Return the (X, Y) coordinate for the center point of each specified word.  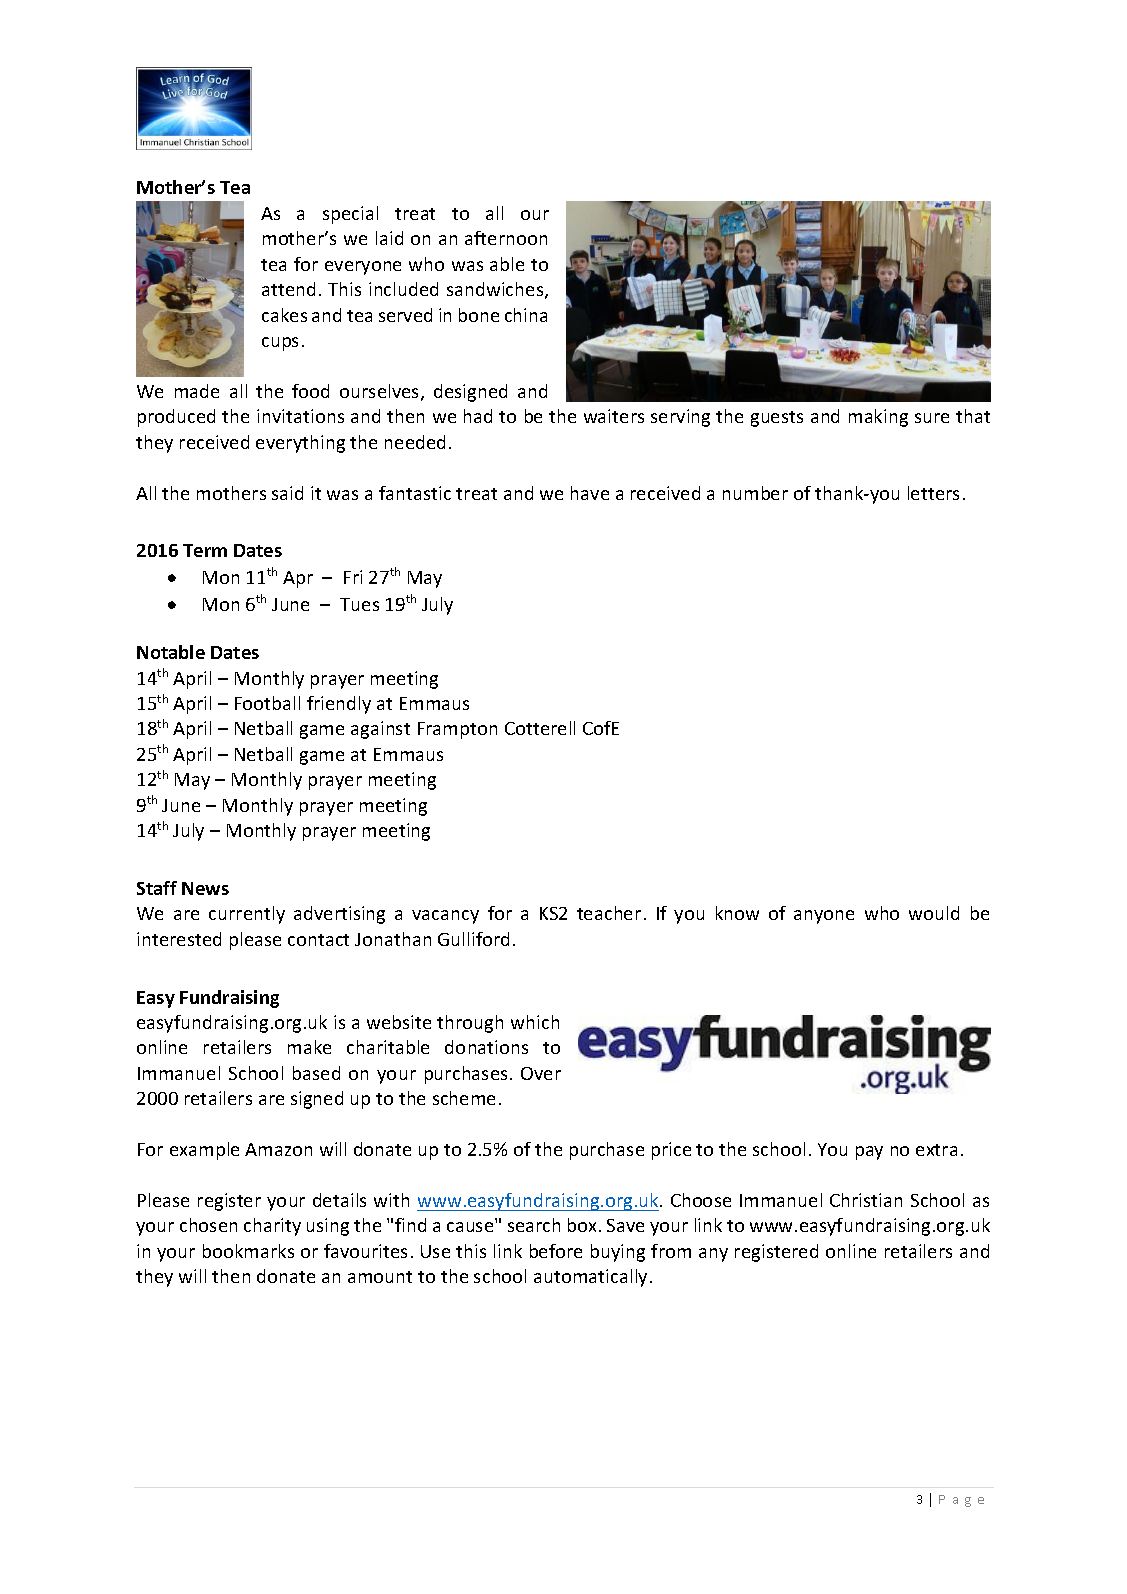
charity (272, 1227)
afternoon (506, 238)
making (878, 418)
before (556, 1251)
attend (288, 289)
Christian (866, 1200)
